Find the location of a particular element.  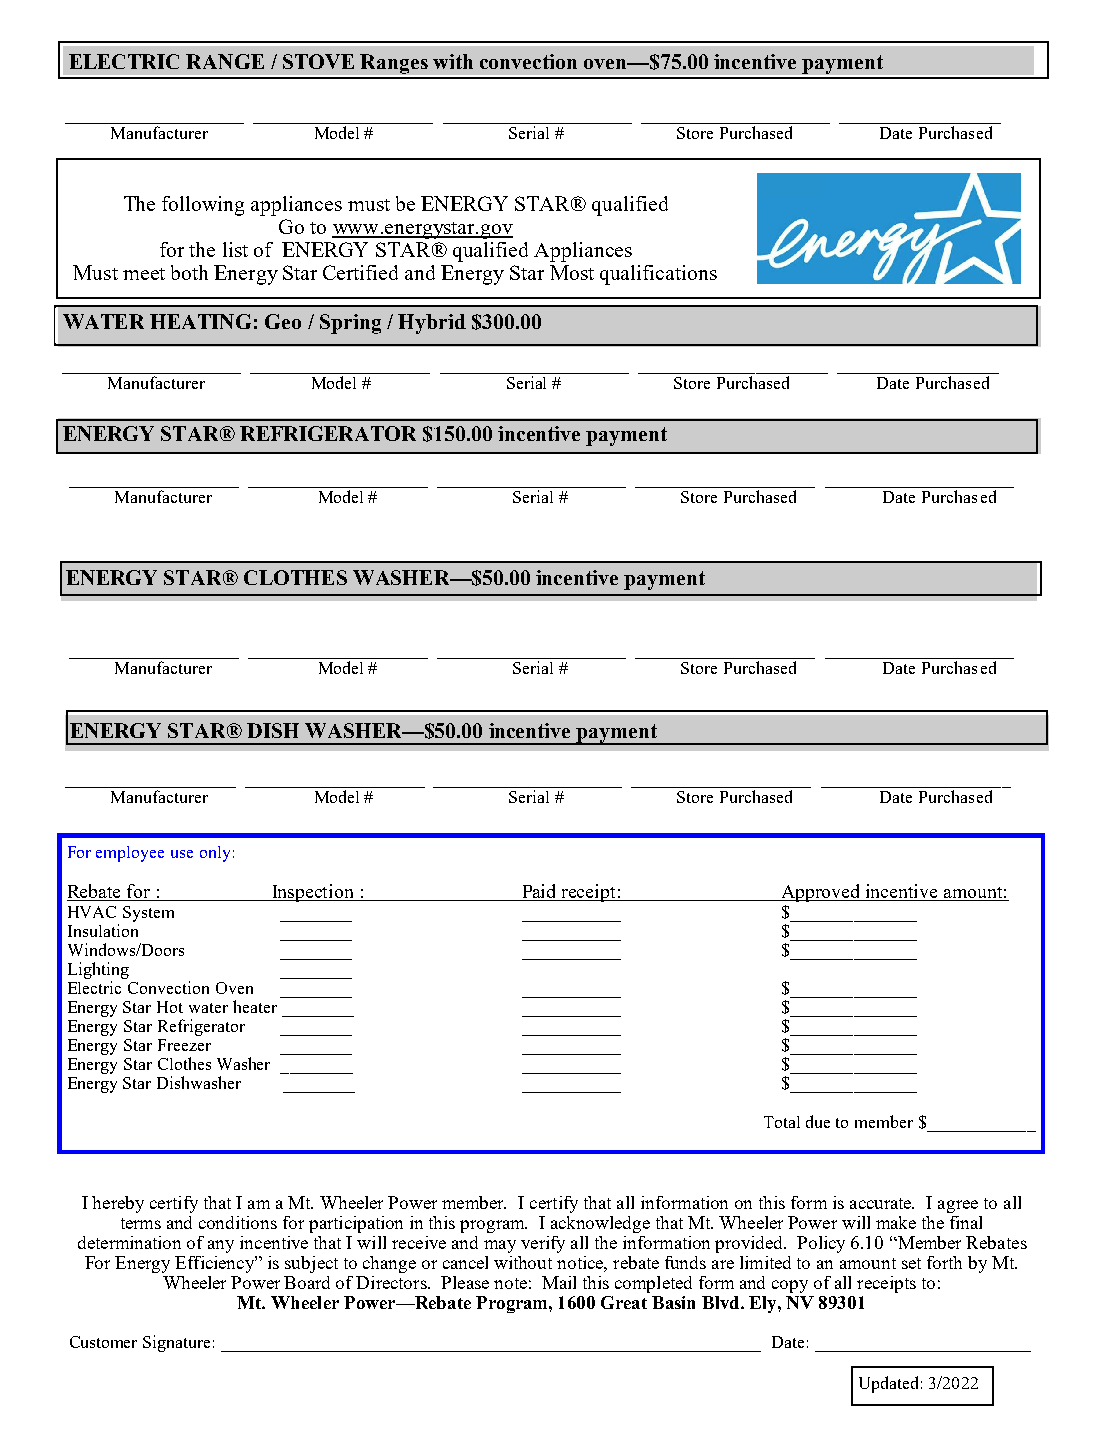

qualifications is located at coordinates (658, 275).
